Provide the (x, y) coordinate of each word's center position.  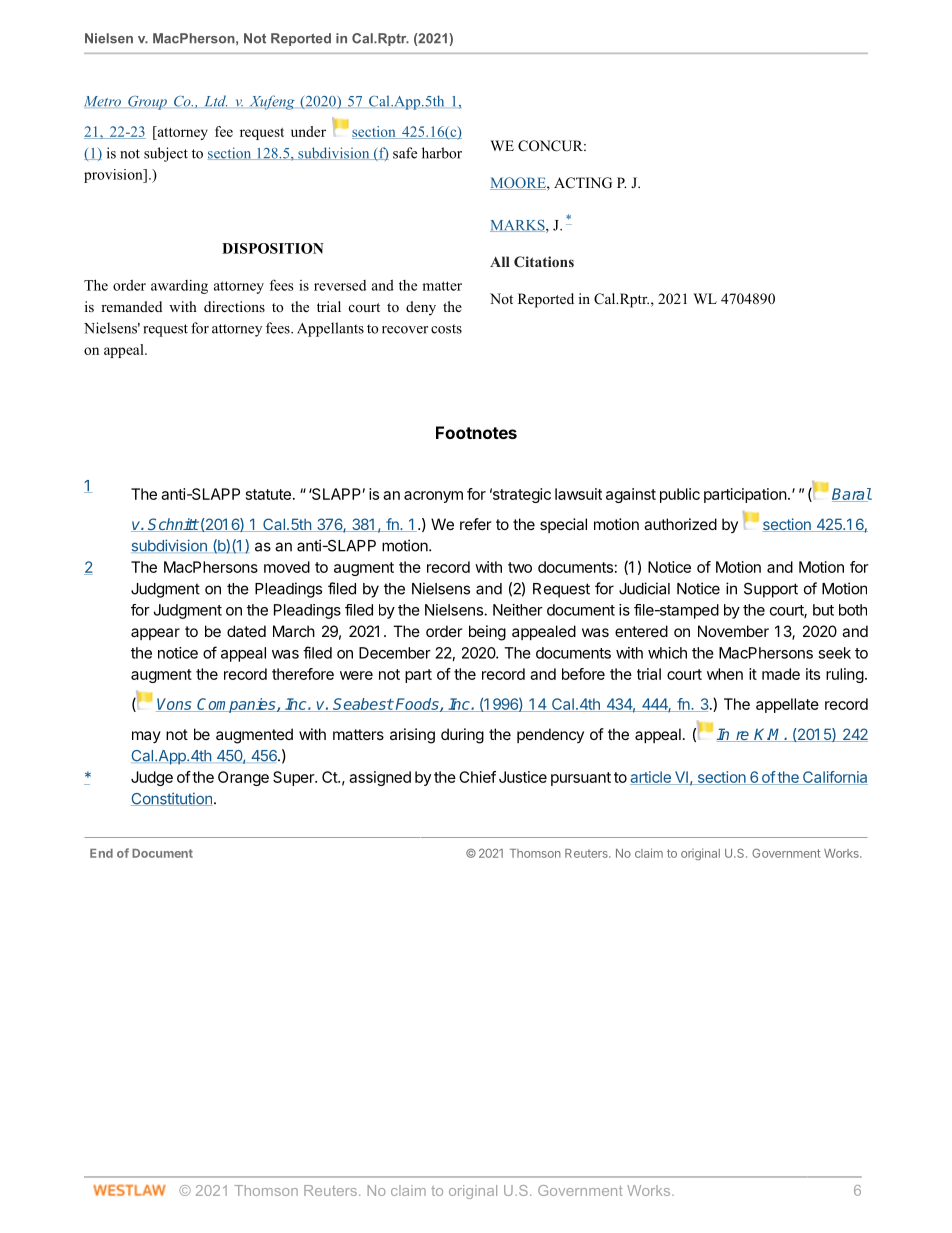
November (733, 631)
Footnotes (476, 432)
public (680, 495)
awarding (179, 287)
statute (268, 494)
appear (155, 634)
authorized (680, 524)
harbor (442, 153)
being (487, 633)
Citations (544, 261)
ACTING (583, 183)
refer (476, 524)
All (500, 261)
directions (234, 306)
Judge (152, 778)
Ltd (216, 101)
